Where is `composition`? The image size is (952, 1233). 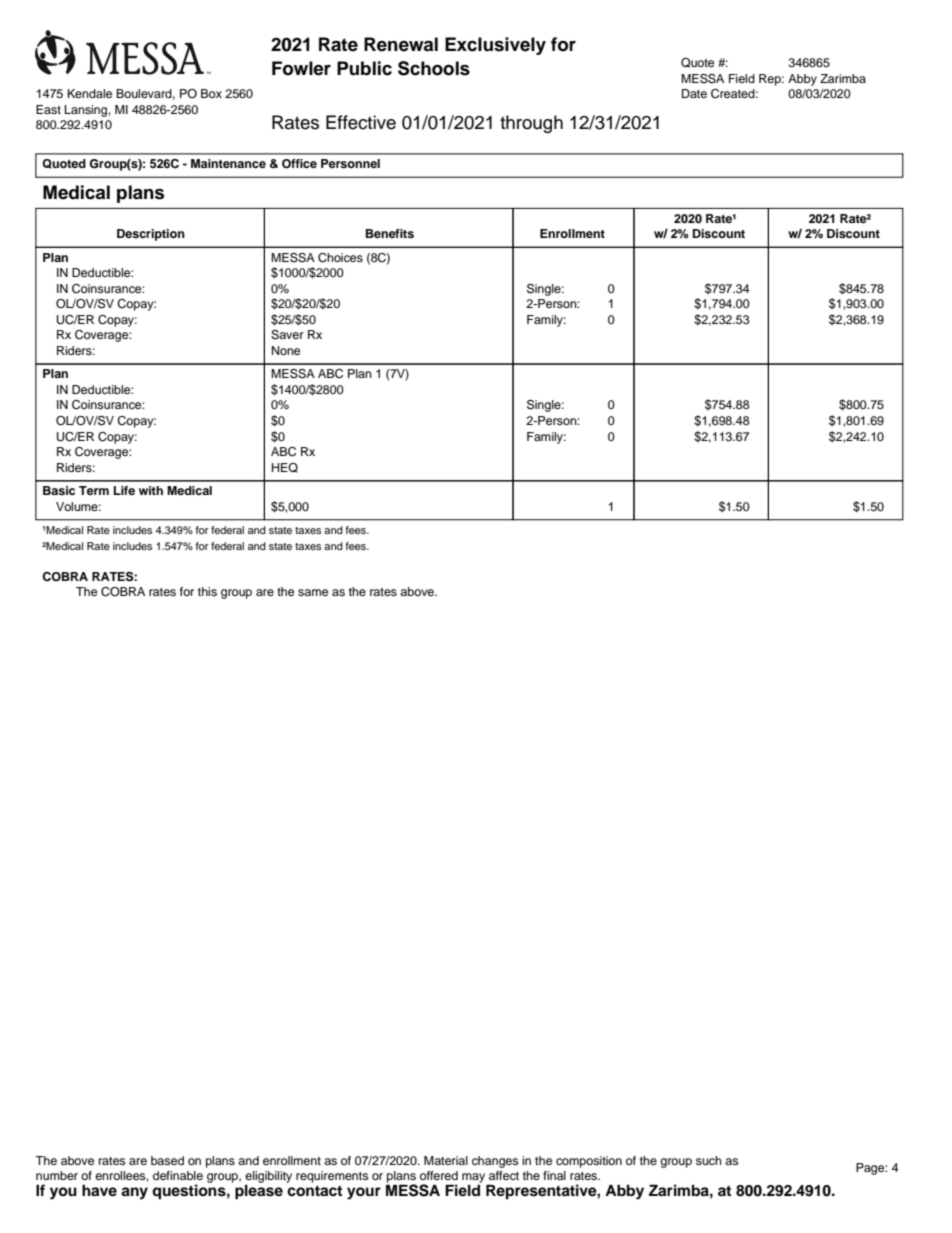 composition is located at coordinates (589, 1162).
